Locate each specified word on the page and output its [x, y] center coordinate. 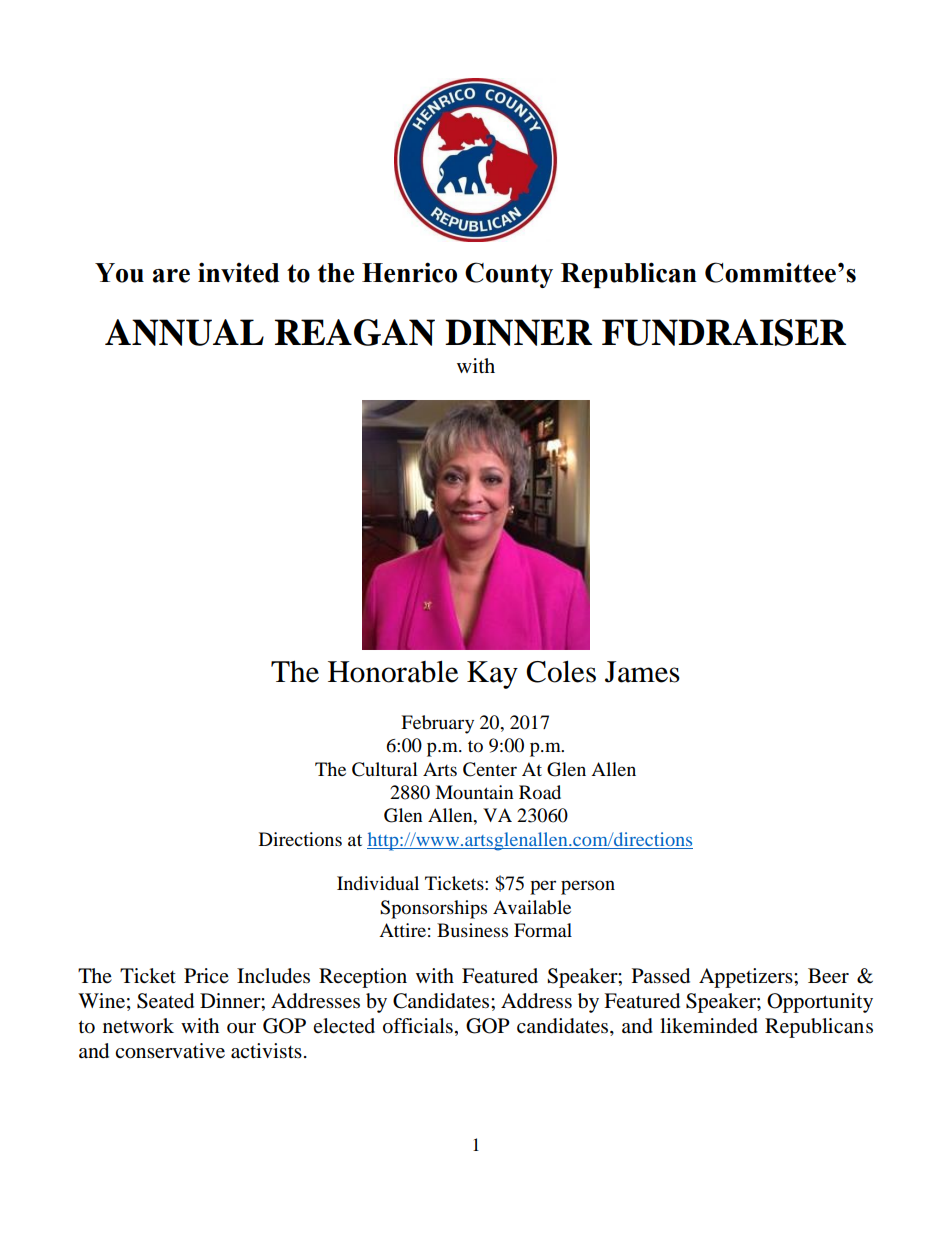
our [241, 1028]
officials [418, 1026]
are [171, 276]
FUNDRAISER [724, 332]
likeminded [709, 1026]
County [509, 275]
